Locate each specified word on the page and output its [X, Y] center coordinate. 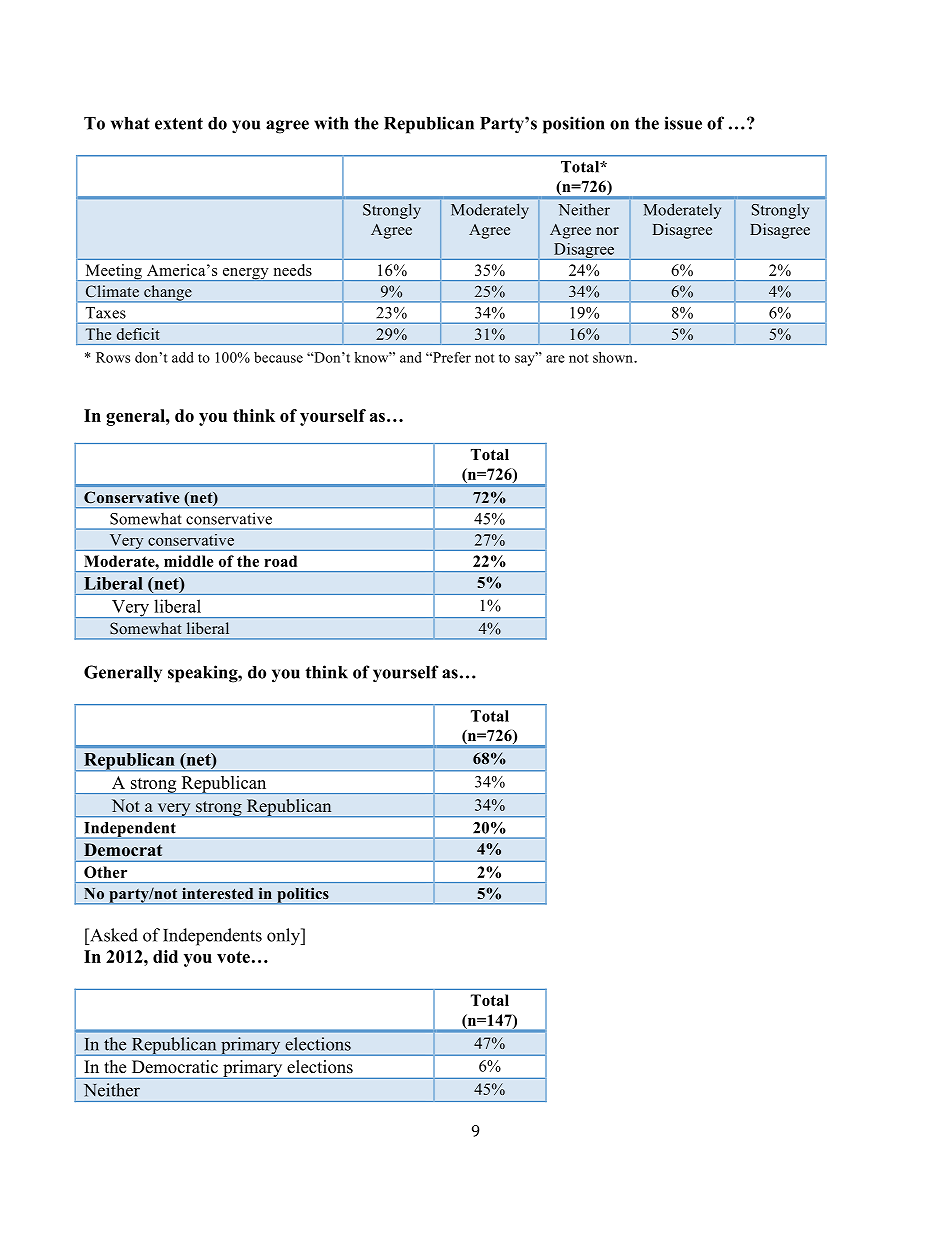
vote [233, 957]
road [280, 561]
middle [188, 561]
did [165, 956]
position [574, 125]
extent [179, 124]
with [331, 123]
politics [303, 895]
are [555, 359]
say [526, 359]
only [284, 937]
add [183, 357]
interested [217, 893]
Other [105, 872]
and [411, 357]
